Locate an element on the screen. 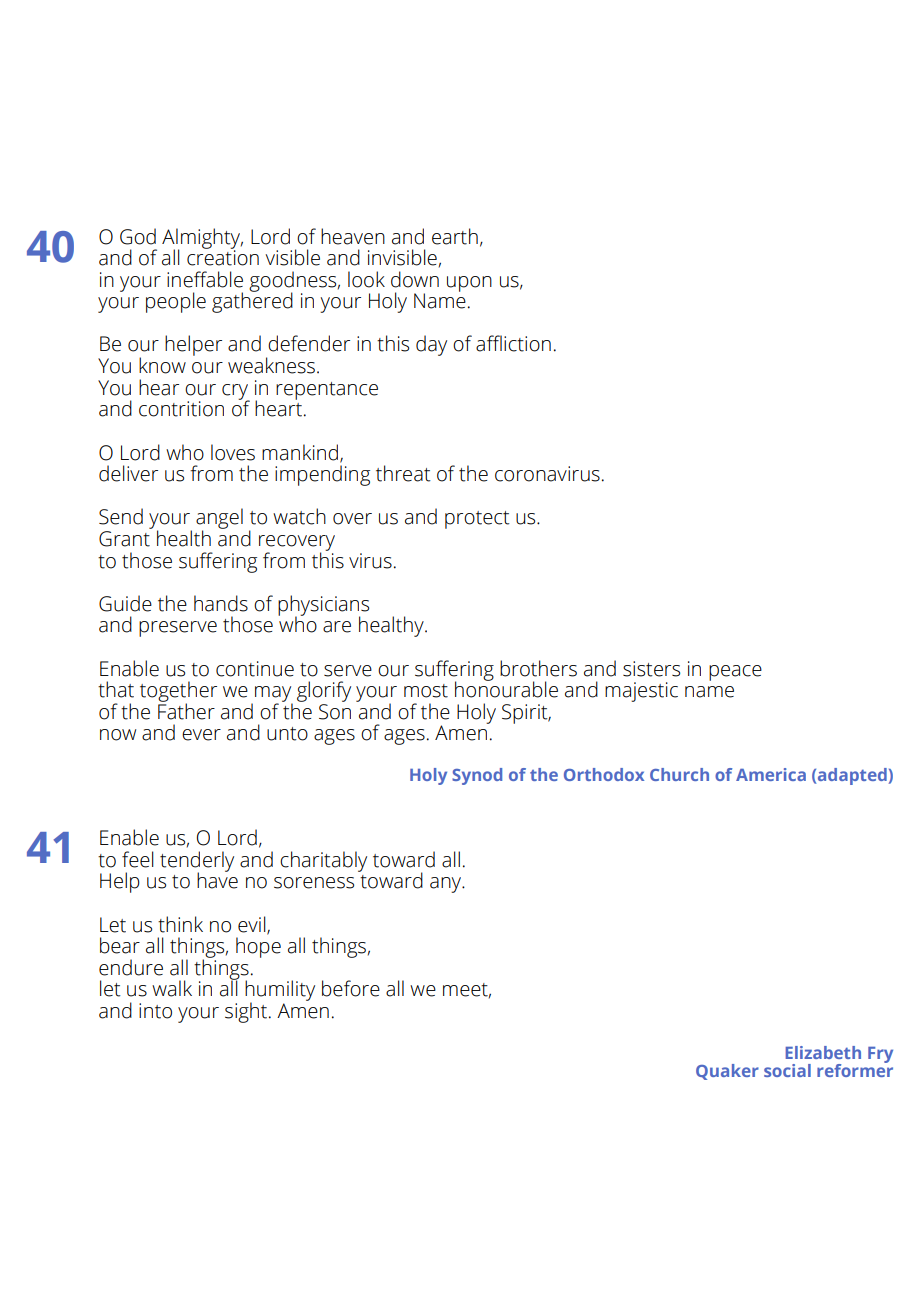  sight is located at coordinates (247, 1012).
